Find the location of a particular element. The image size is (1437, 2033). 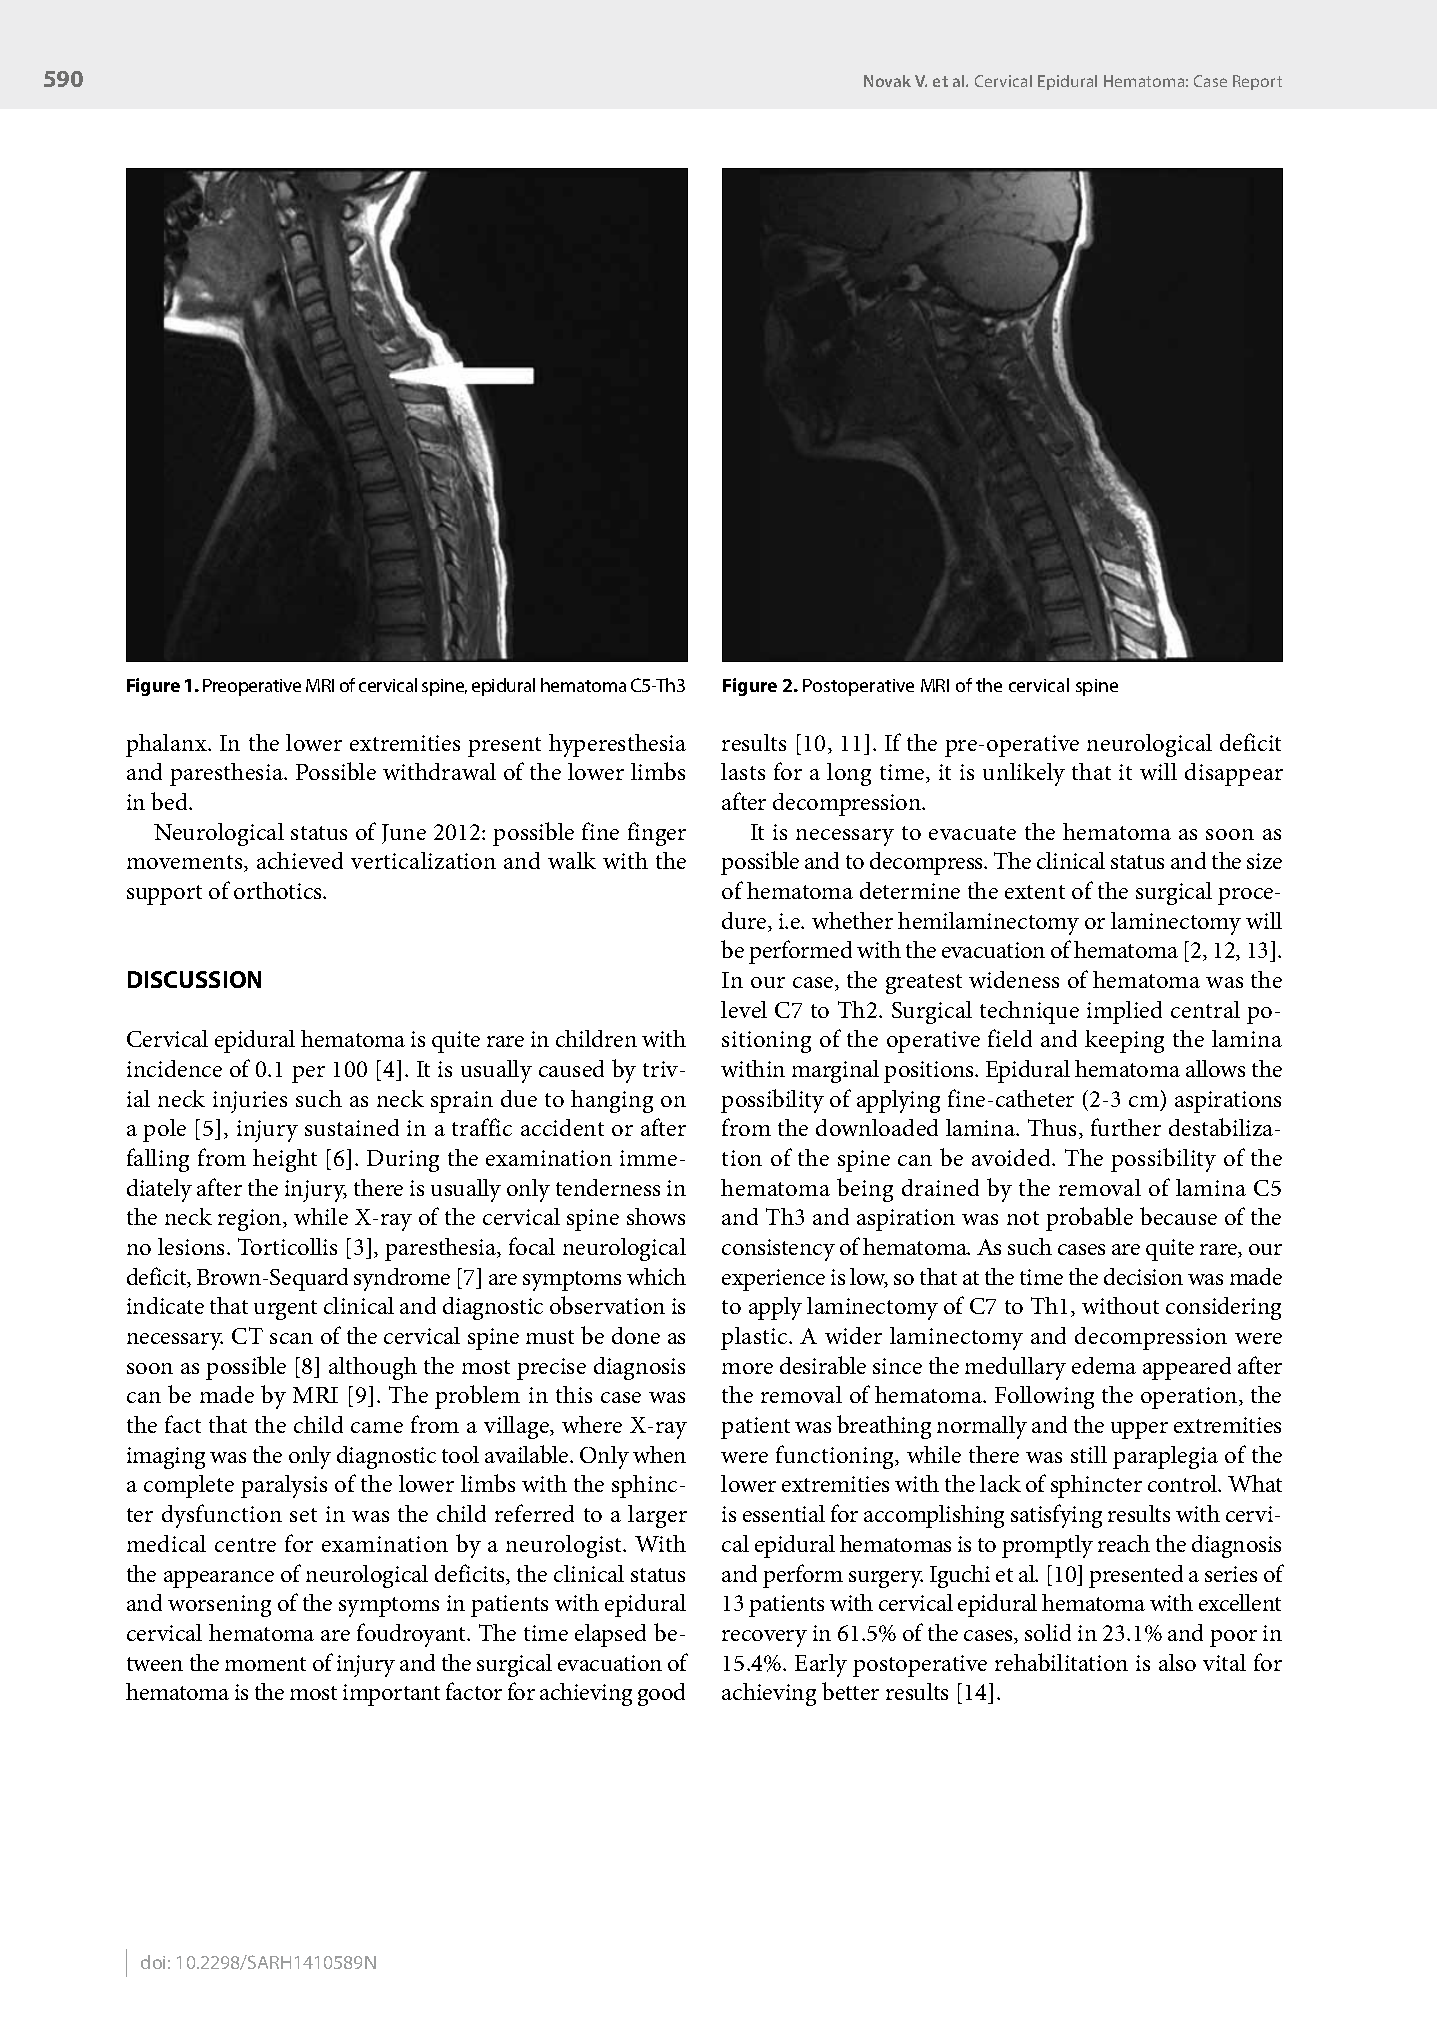

Report is located at coordinates (1257, 82).
